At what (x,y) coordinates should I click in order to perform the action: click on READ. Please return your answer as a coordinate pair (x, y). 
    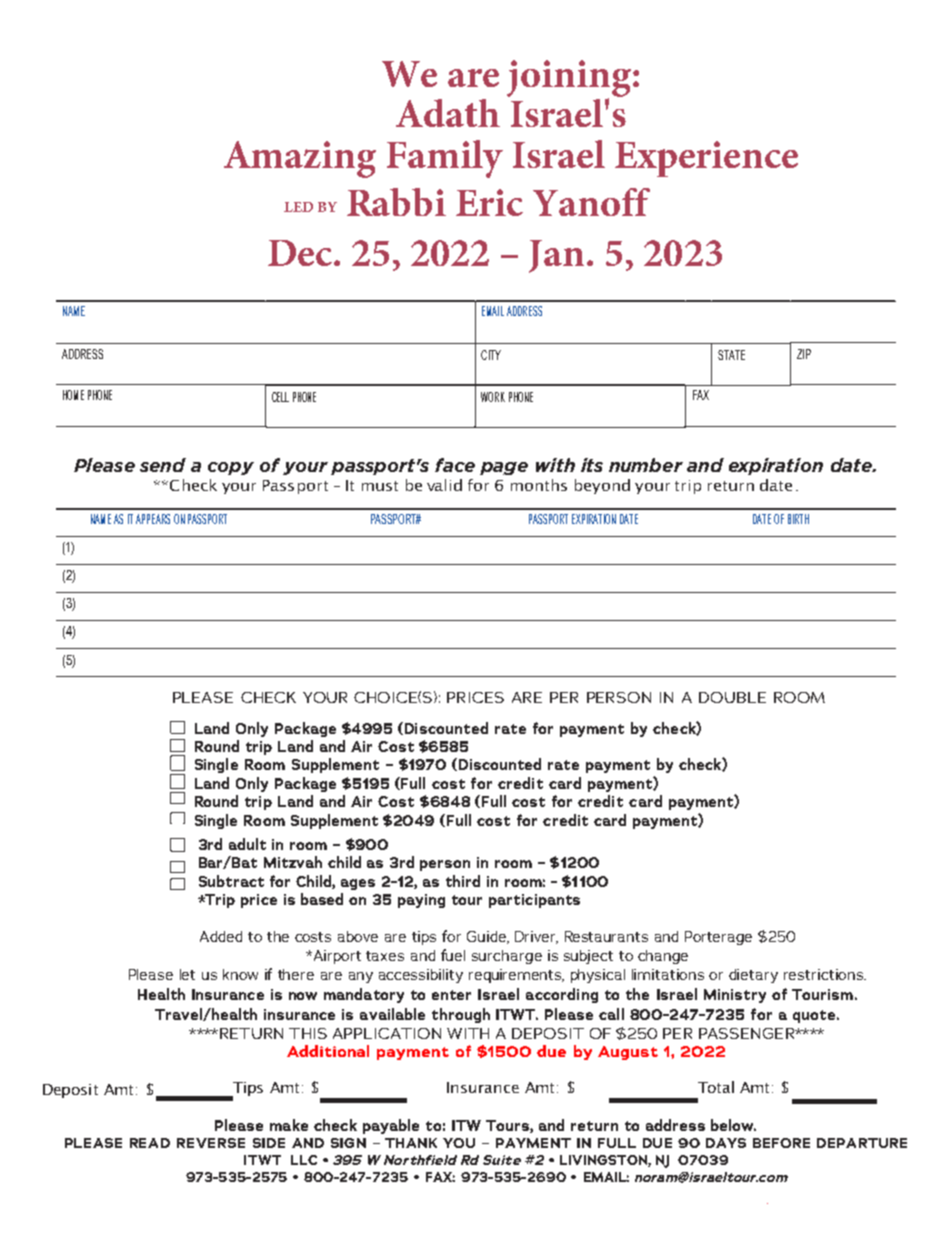
    Looking at the image, I should click on (150, 1143).
